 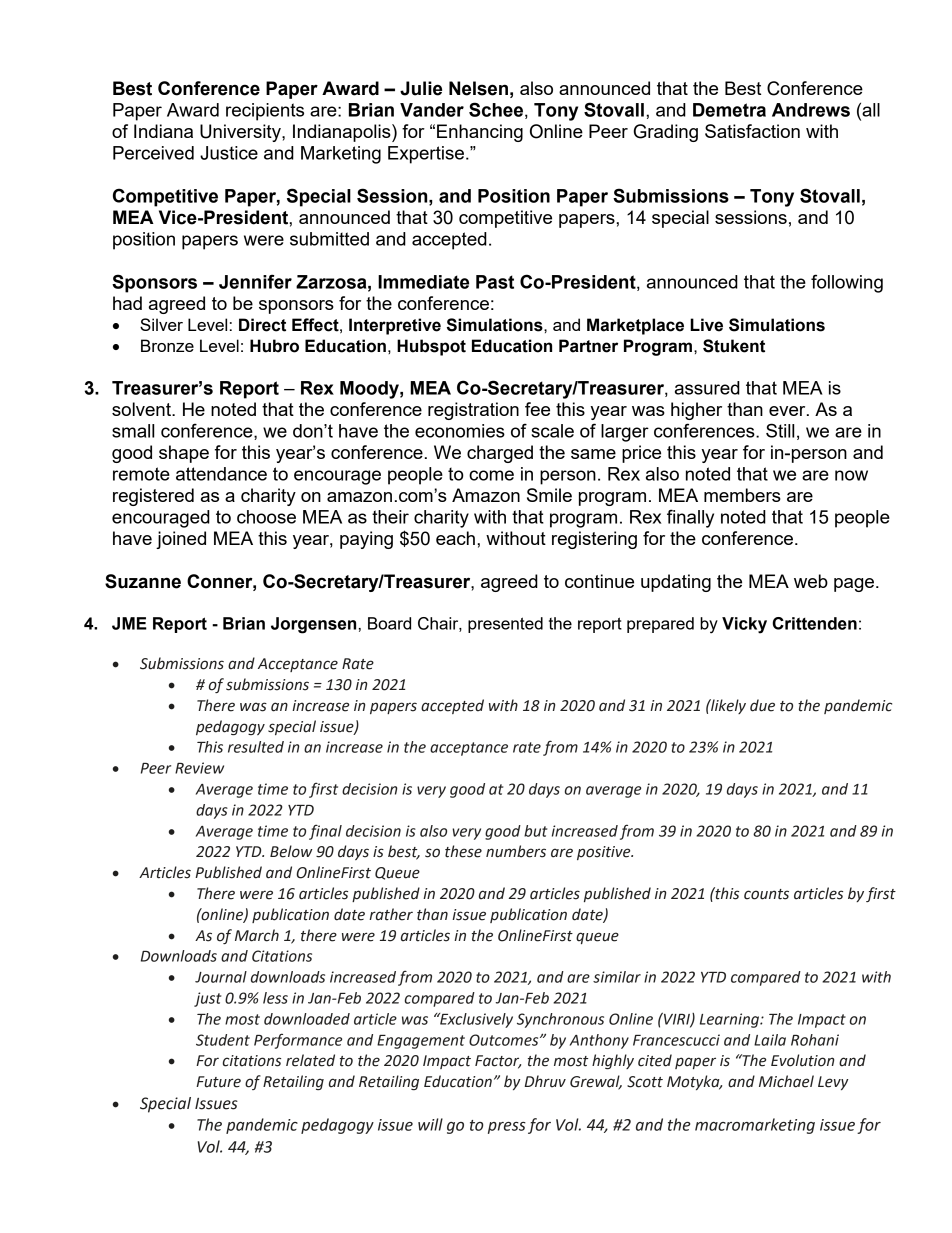 What do you see at coordinates (143, 581) in the image?
I see `Suzanne` at bounding box center [143, 581].
